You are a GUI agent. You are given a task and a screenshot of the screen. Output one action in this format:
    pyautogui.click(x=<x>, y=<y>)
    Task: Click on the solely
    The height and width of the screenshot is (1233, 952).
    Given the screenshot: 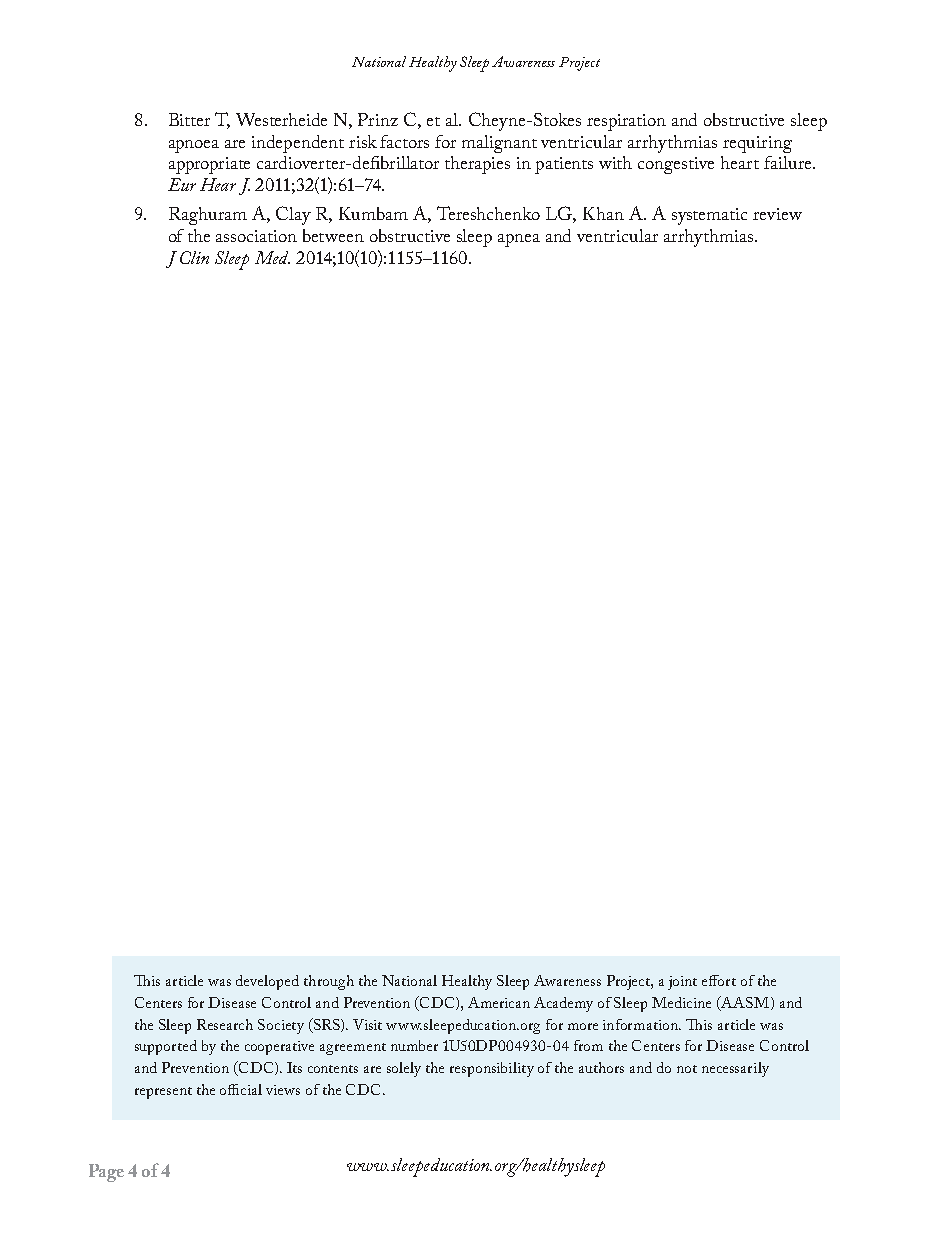 What is the action you would take?
    pyautogui.click(x=404, y=1069)
